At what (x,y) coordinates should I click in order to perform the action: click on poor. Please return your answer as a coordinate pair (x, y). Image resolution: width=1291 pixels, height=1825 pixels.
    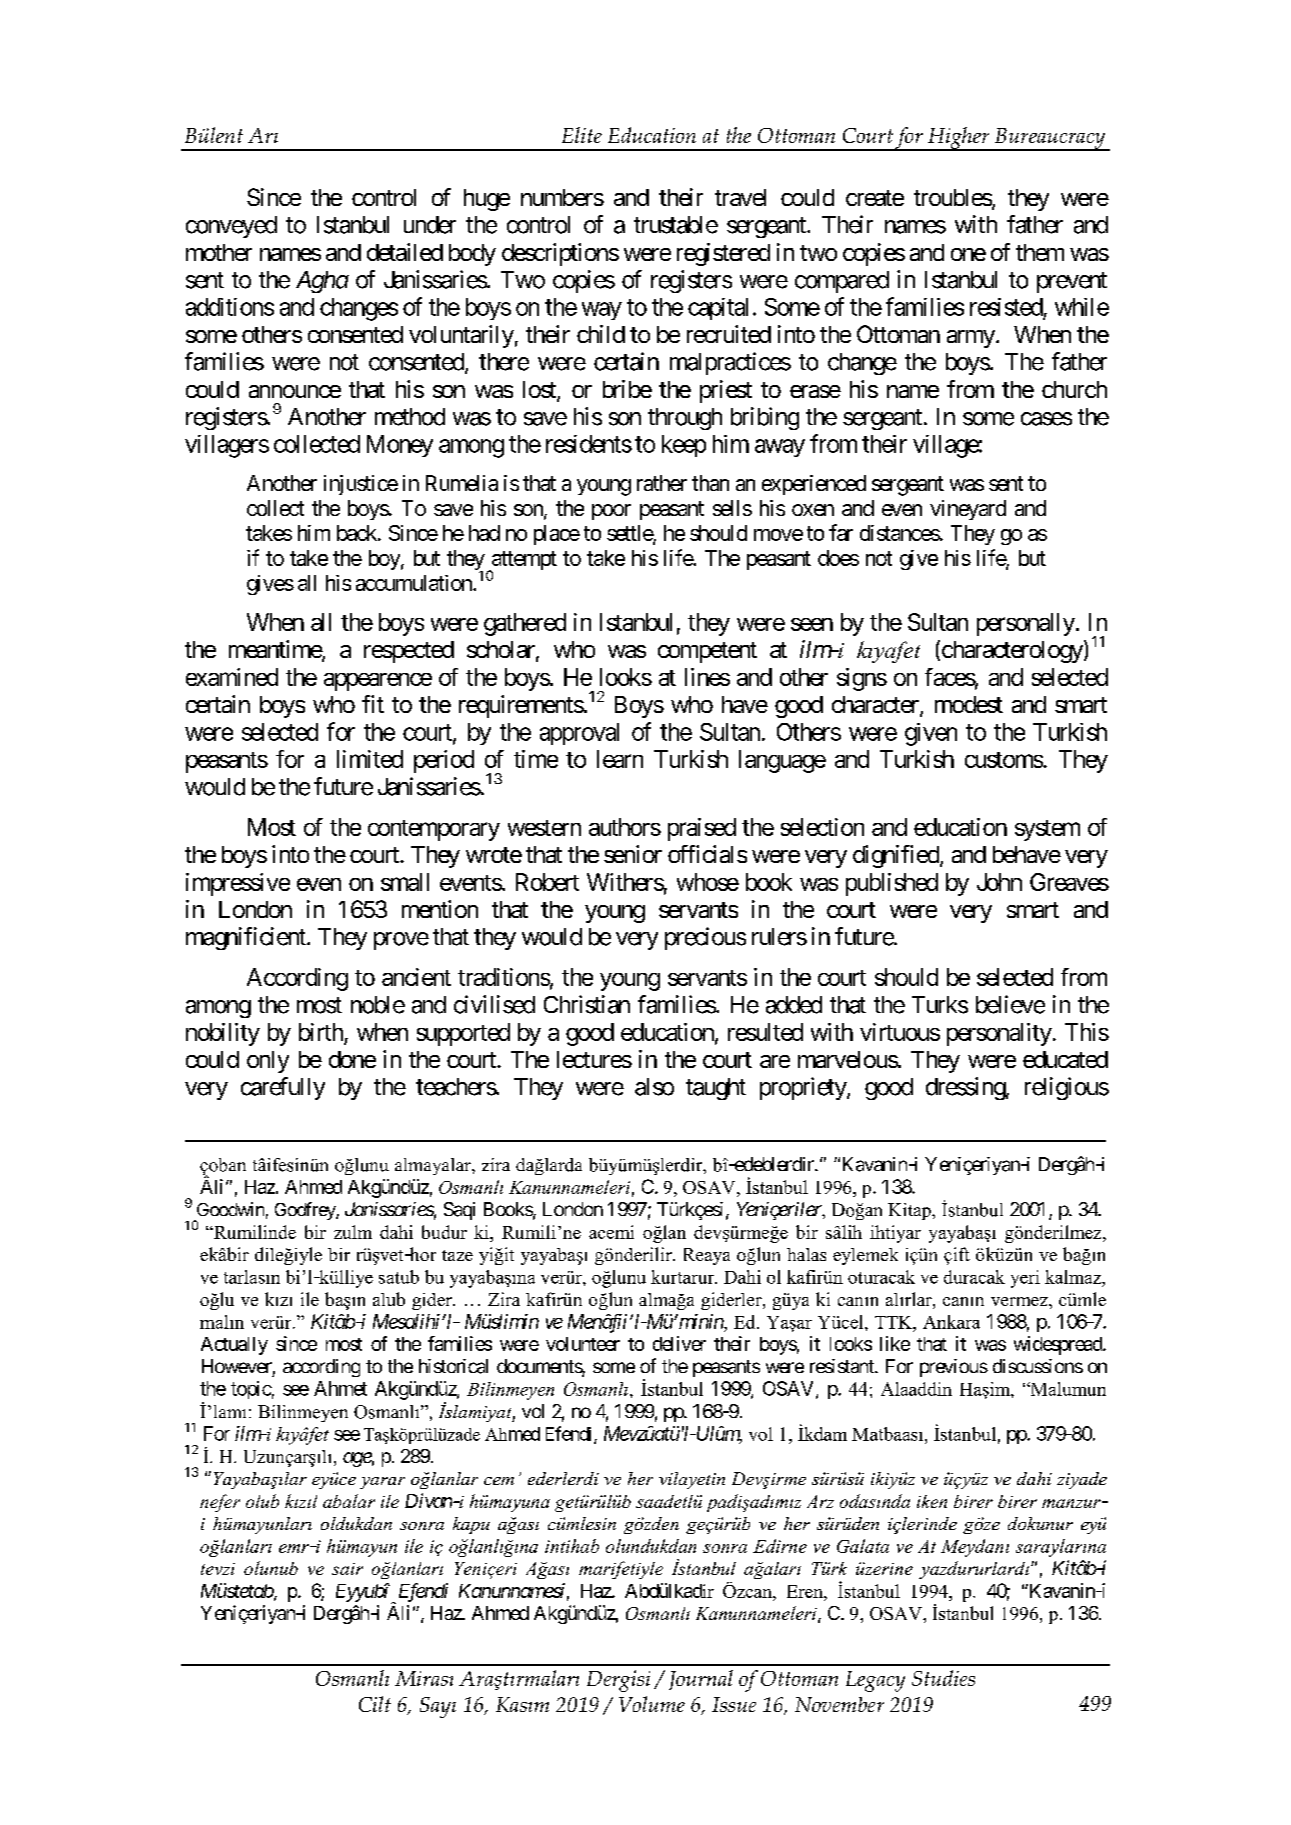
    Looking at the image, I should click on (611, 512).
